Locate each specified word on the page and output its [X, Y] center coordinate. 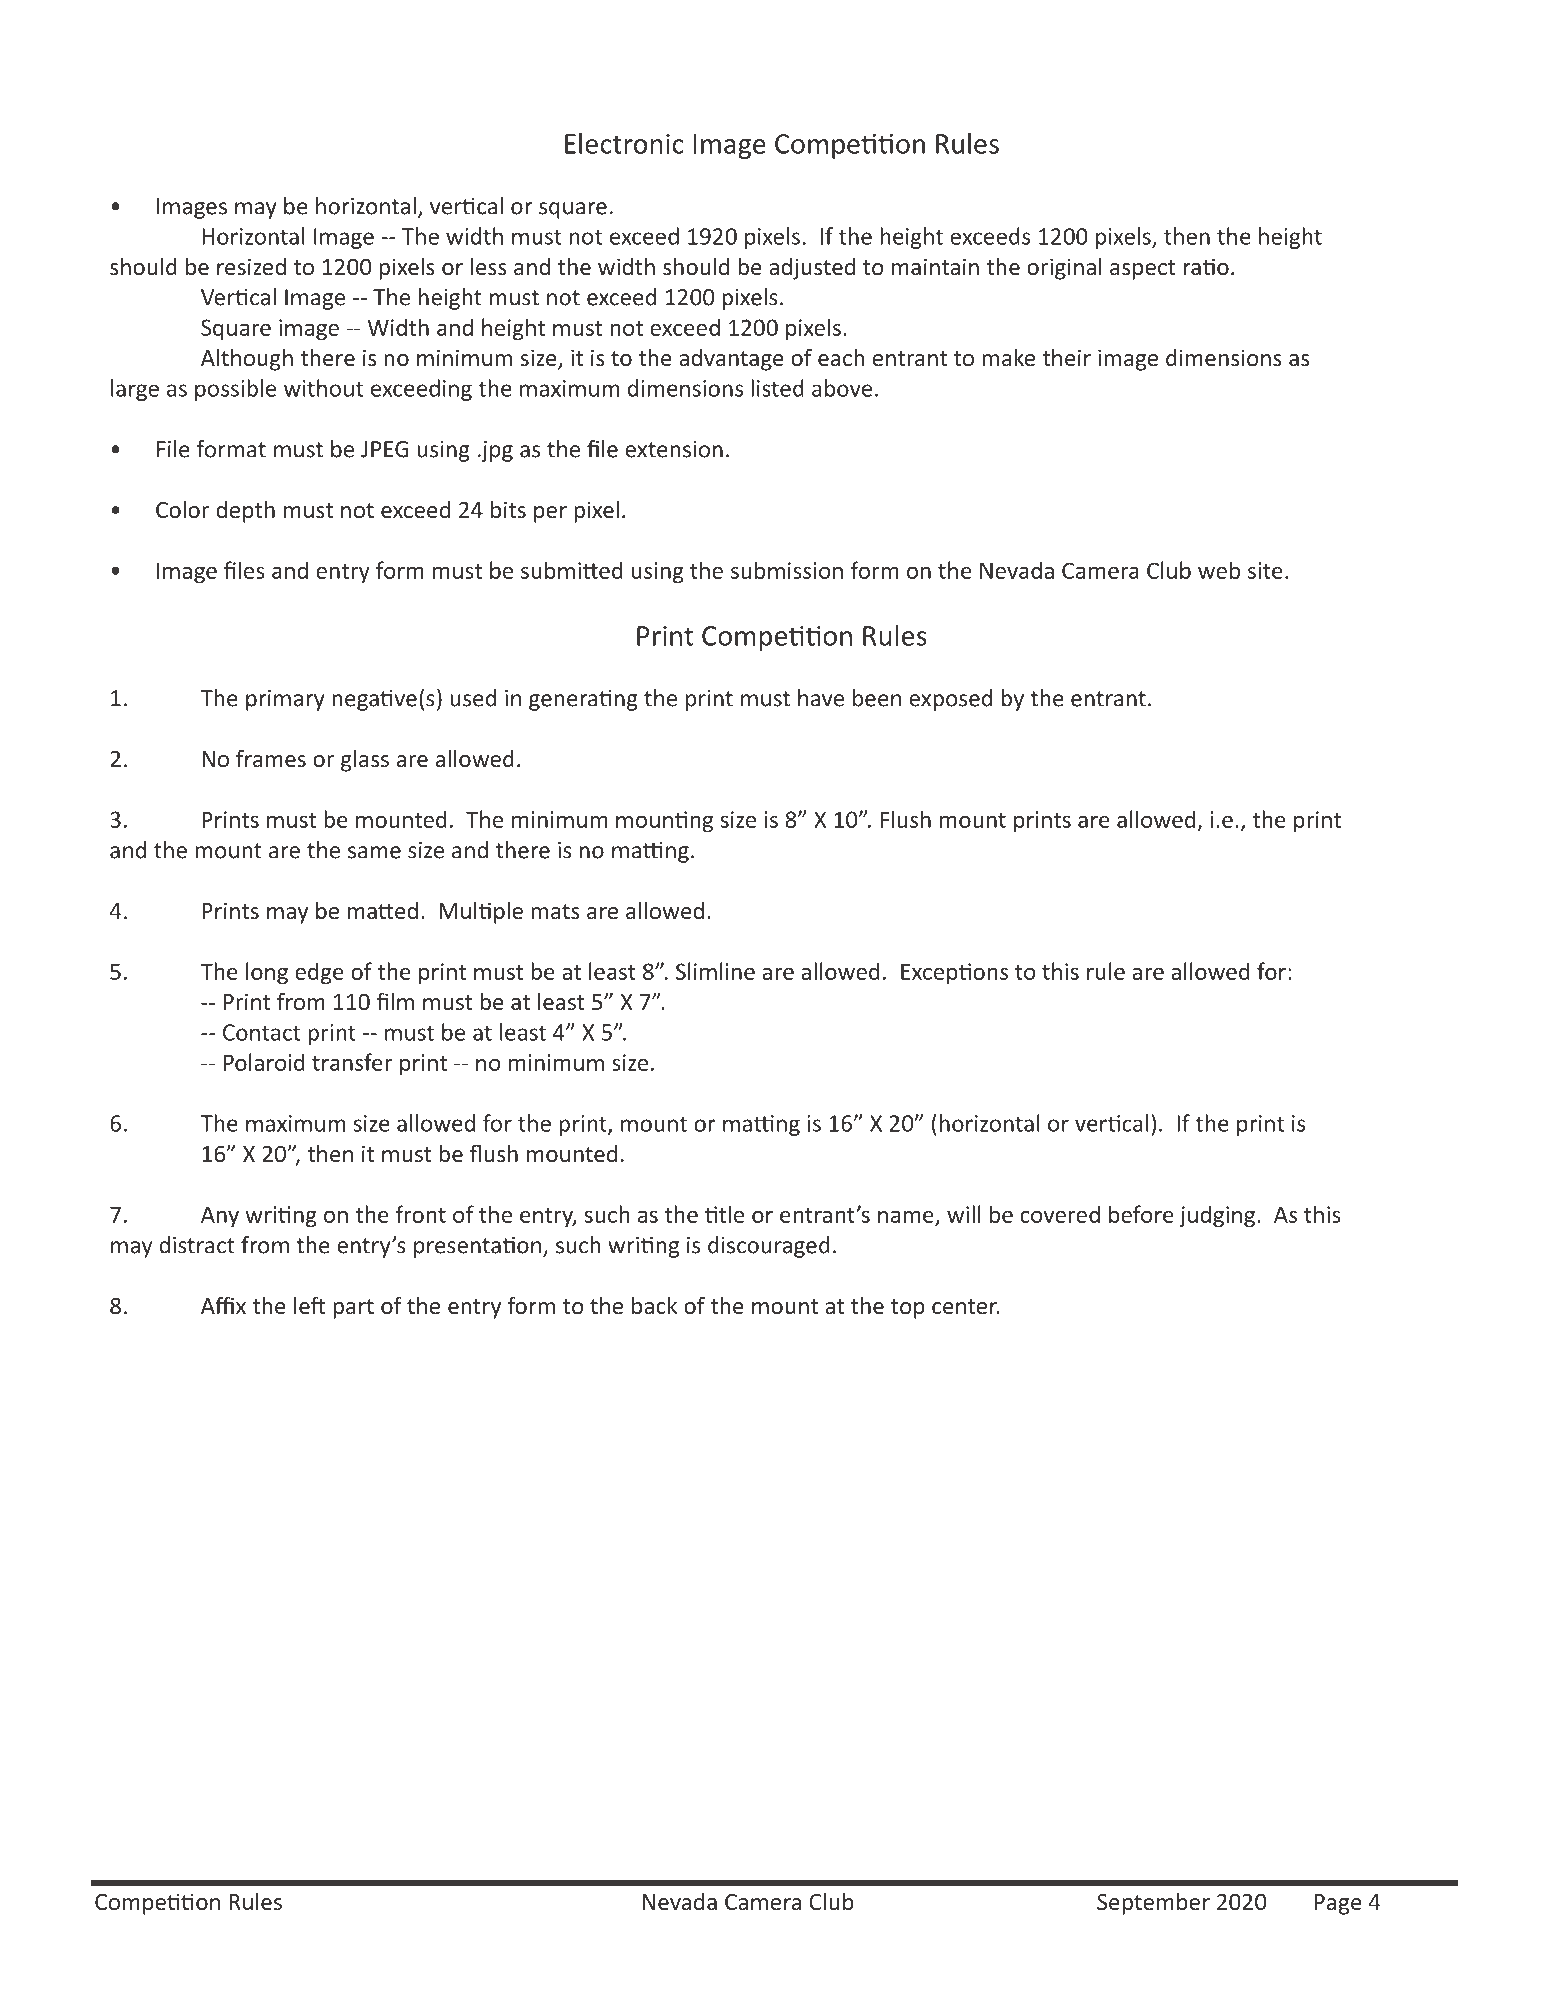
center [965, 1306]
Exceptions [954, 974]
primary [285, 700]
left [309, 1305]
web [1219, 570]
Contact [261, 1032]
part [353, 1309]
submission [787, 570]
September [1153, 1904]
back [654, 1305]
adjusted [812, 269]
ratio [1206, 266]
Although [247, 360]
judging [1218, 1216]
